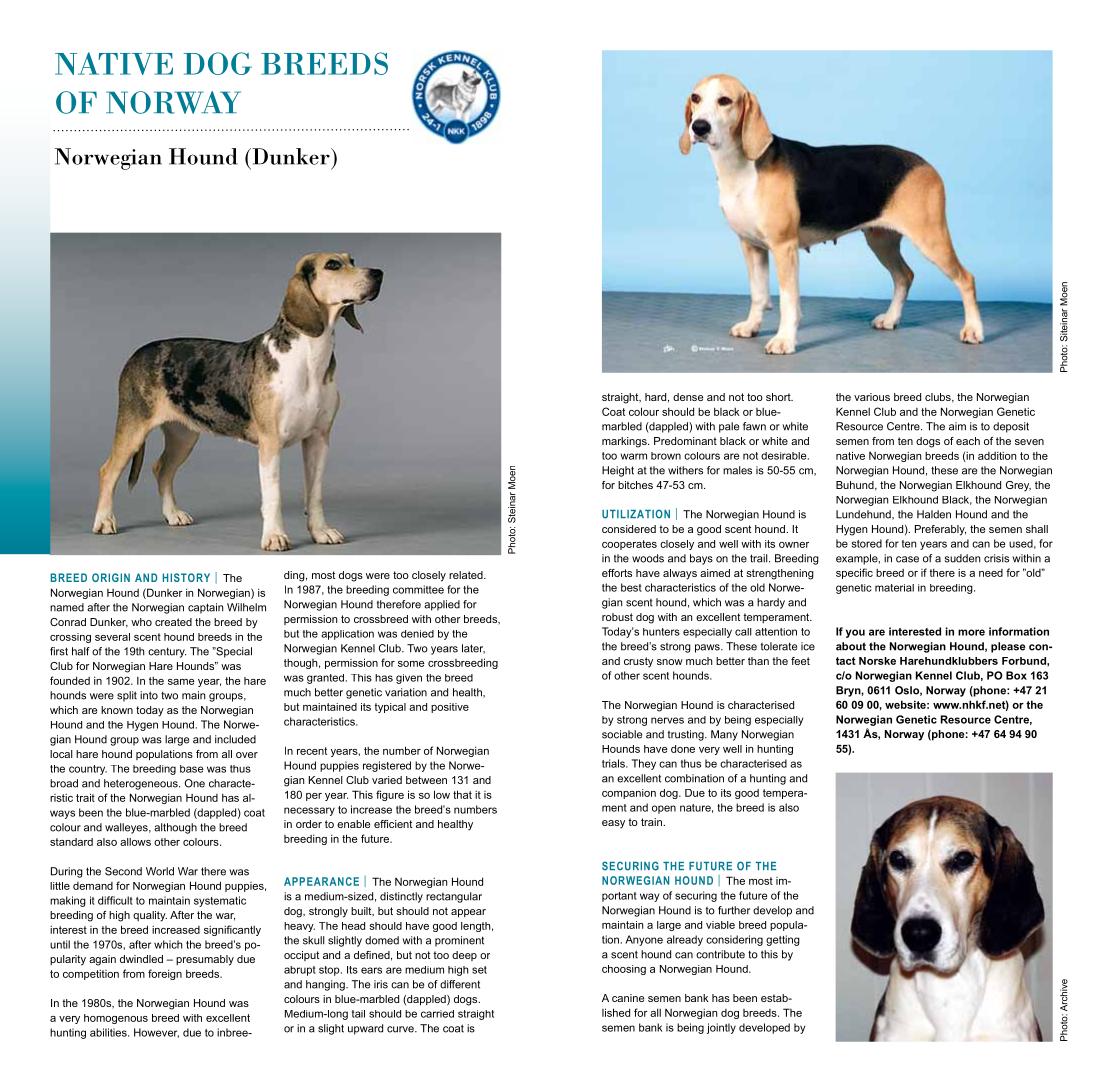  What do you see at coordinates (625, 442) in the screenshot?
I see `markings` at bounding box center [625, 442].
